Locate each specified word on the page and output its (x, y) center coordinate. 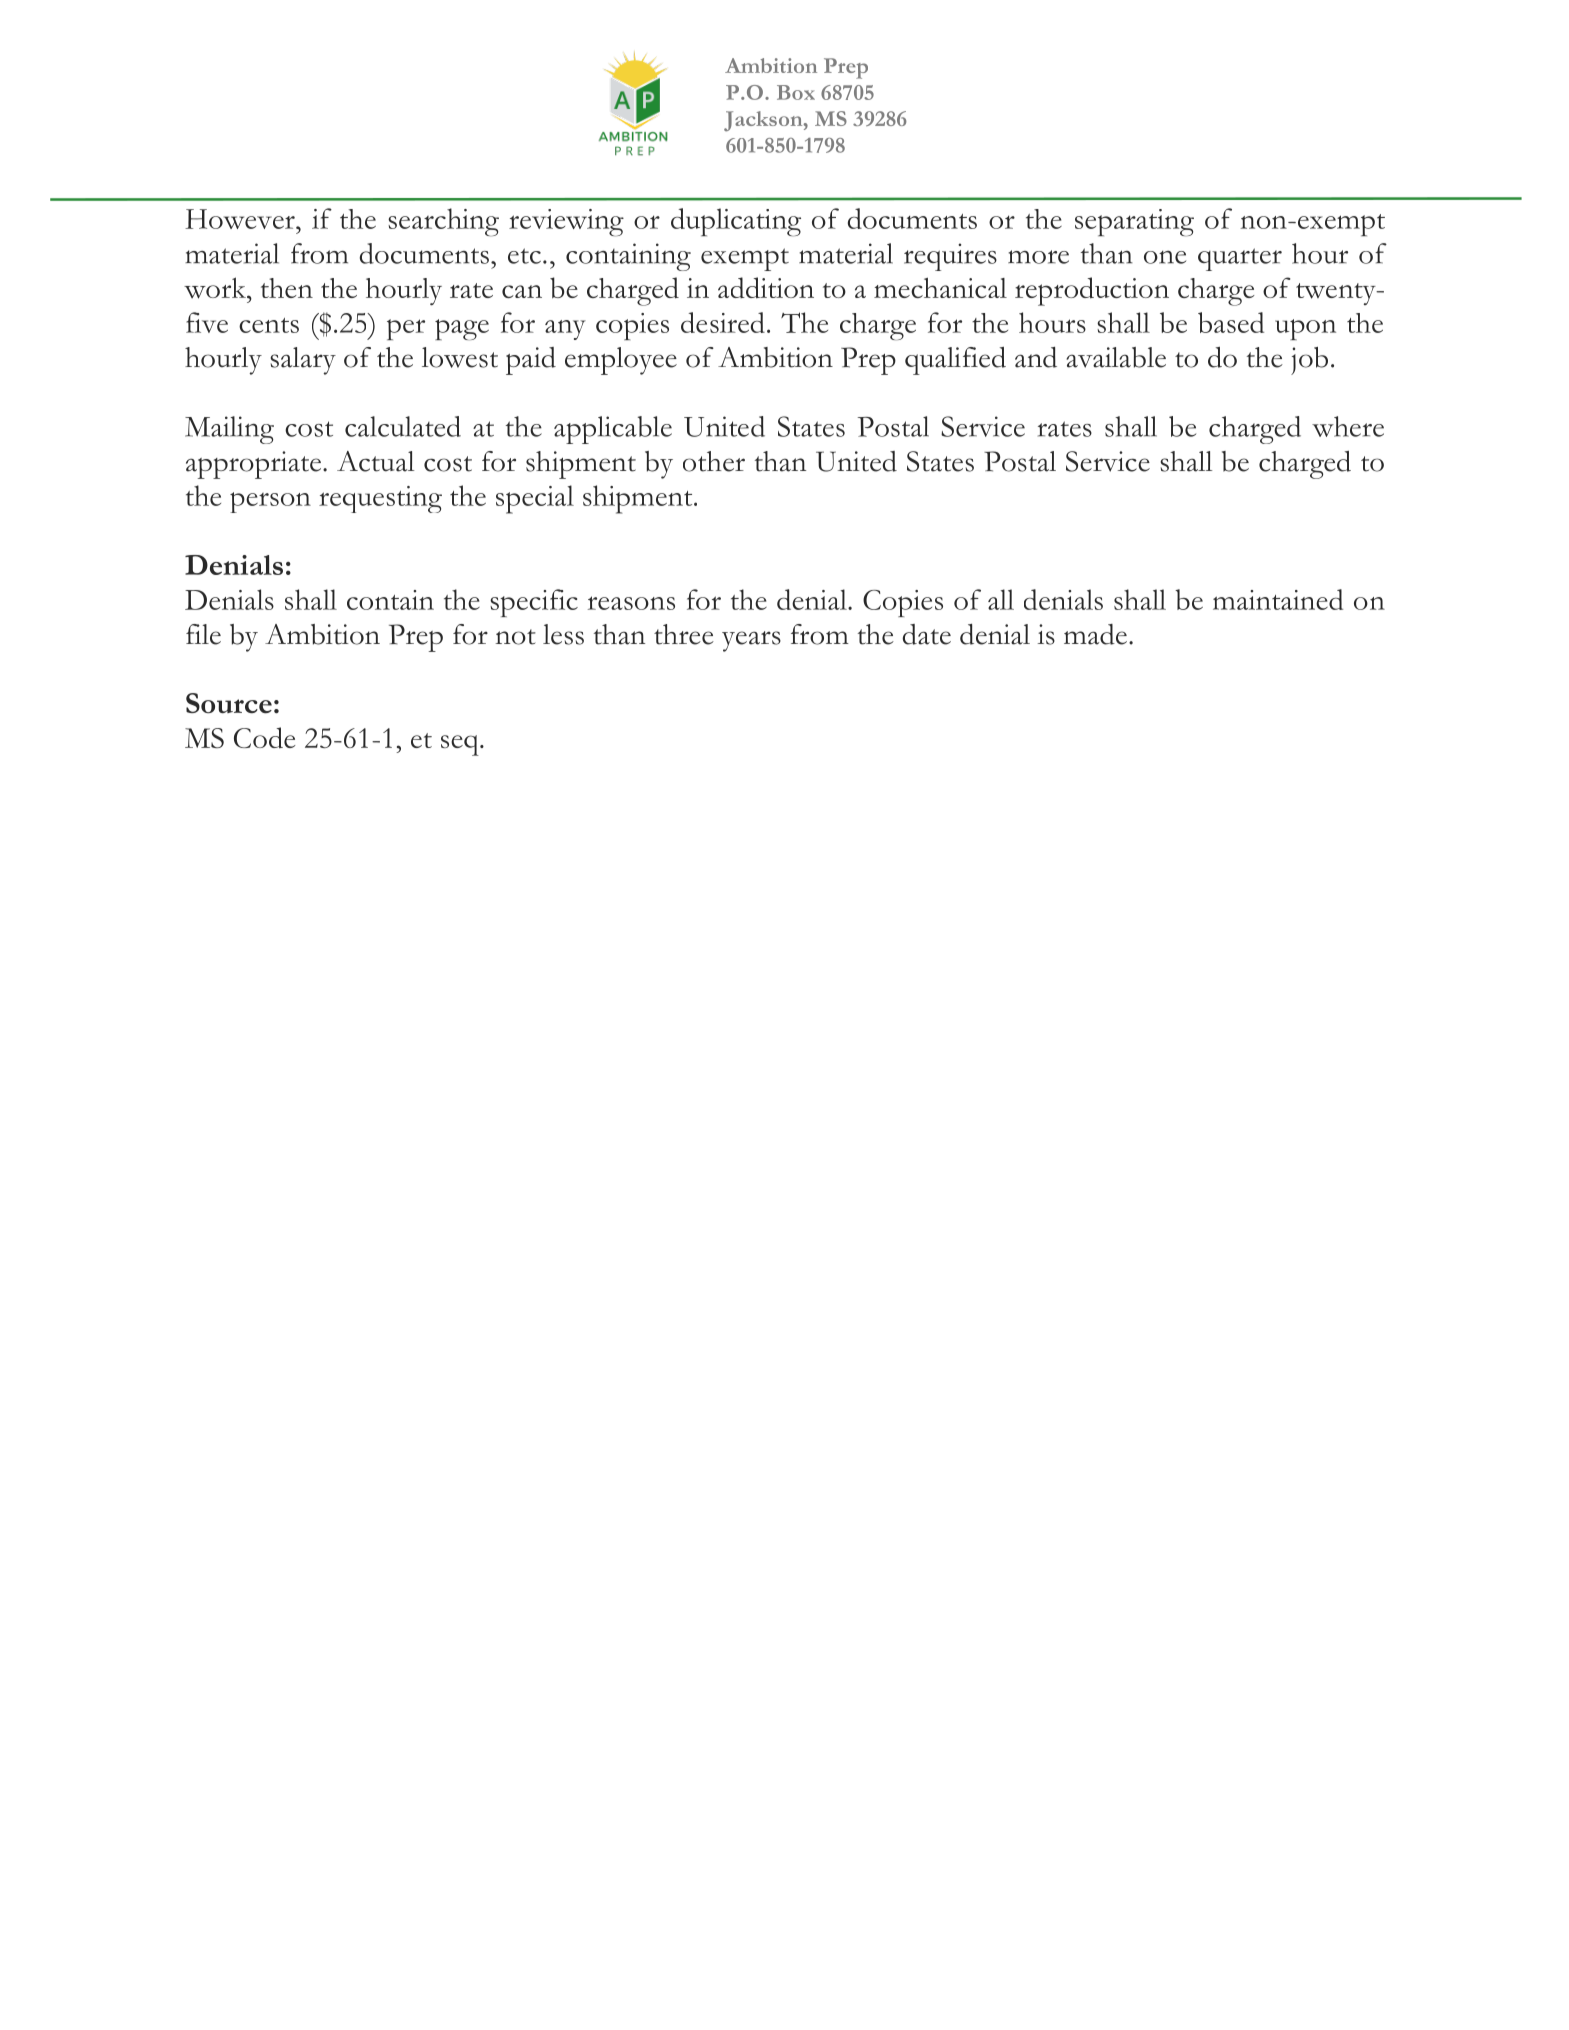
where (1348, 426)
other (714, 461)
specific (534, 603)
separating (1134, 223)
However (241, 219)
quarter (1240, 259)
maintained (1278, 599)
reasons (631, 603)
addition (766, 288)
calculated (403, 426)
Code (264, 738)
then (287, 288)
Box (796, 92)
